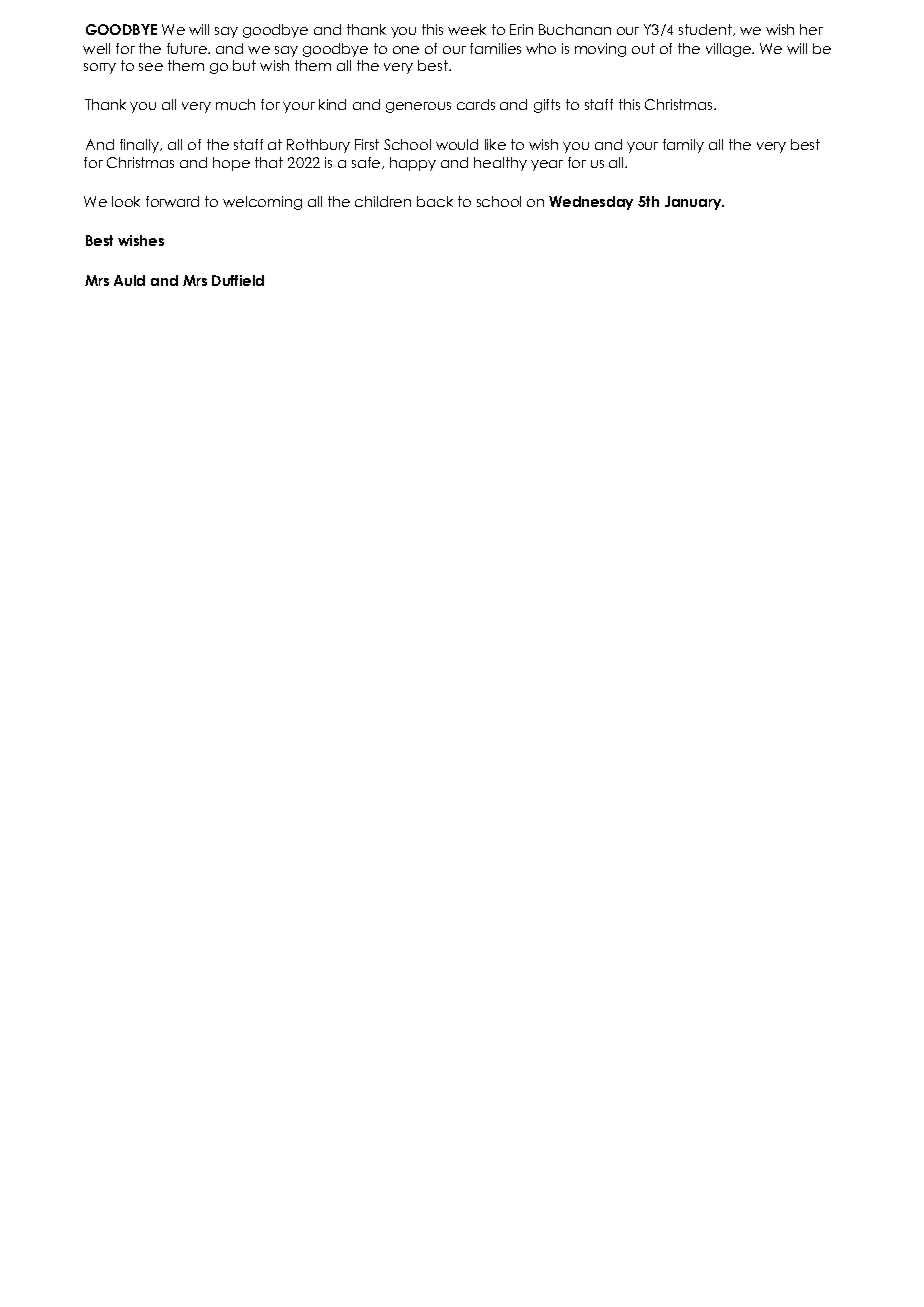  What do you see at coordinates (683, 146) in the image?
I see `family` at bounding box center [683, 146].
